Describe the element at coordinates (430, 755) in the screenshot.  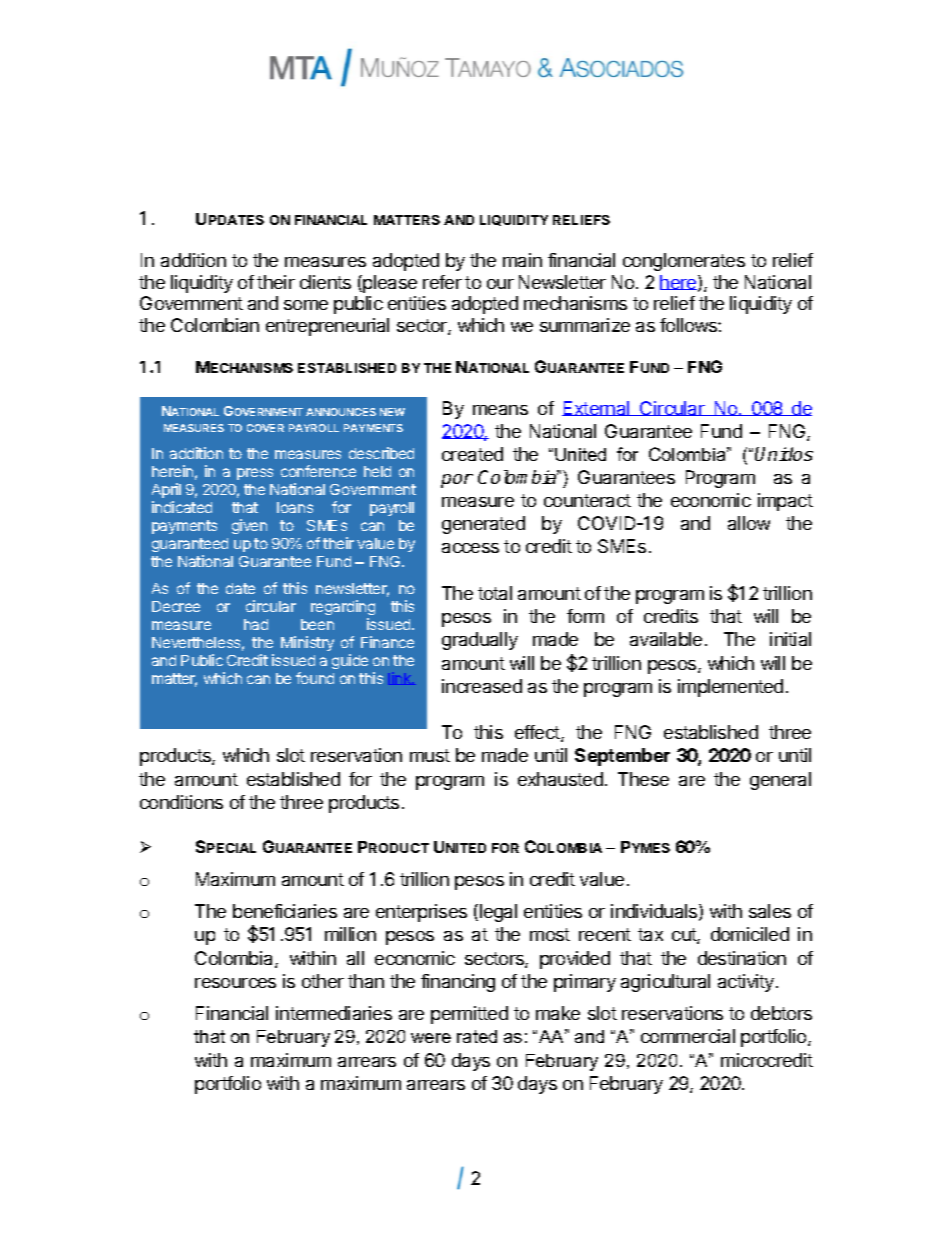
I see `must` at that location.
